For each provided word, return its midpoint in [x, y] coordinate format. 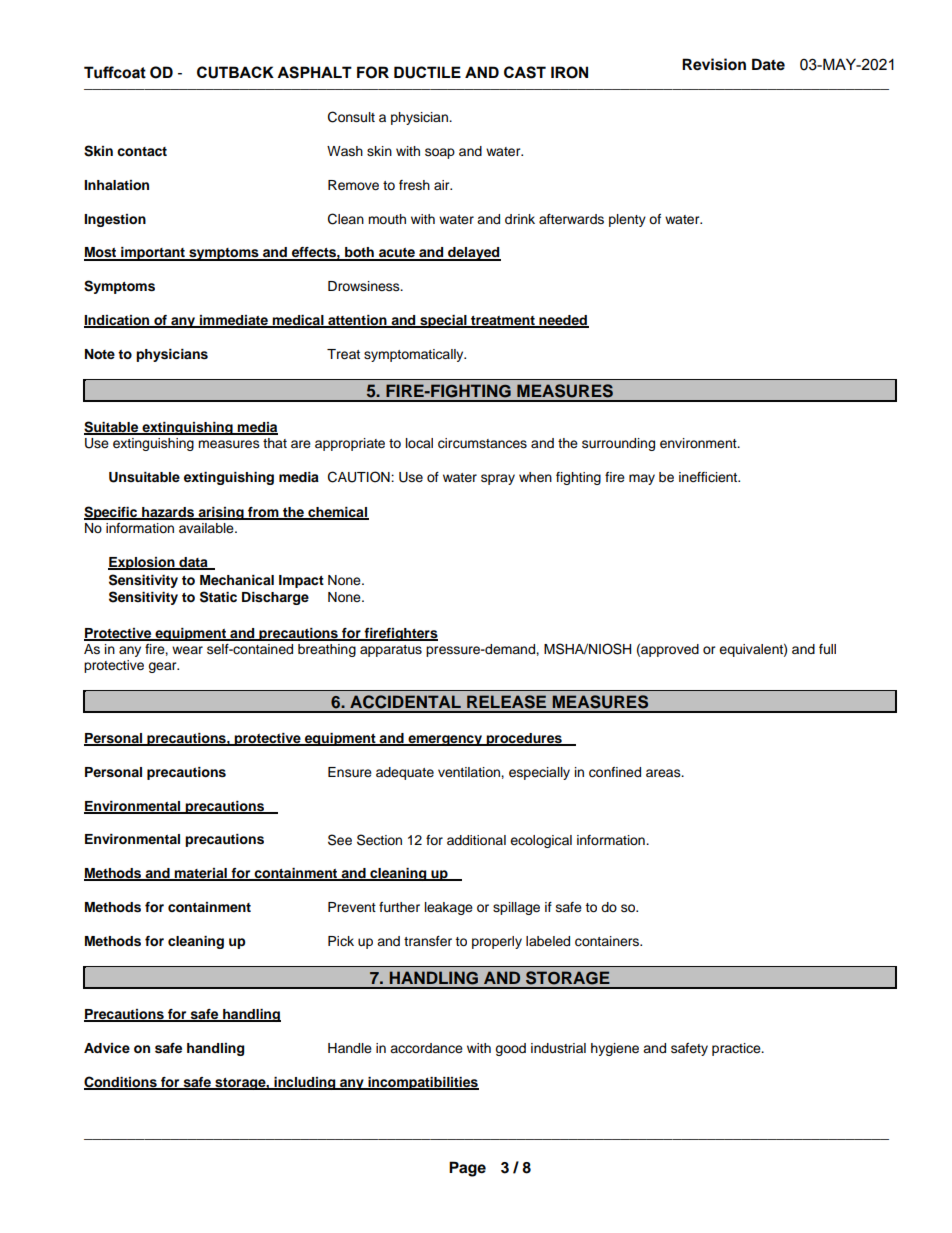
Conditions [121, 1082]
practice [737, 1049]
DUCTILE [427, 72]
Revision [714, 64]
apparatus [391, 651]
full [827, 649]
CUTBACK [235, 72]
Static [218, 597]
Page [467, 1169]
